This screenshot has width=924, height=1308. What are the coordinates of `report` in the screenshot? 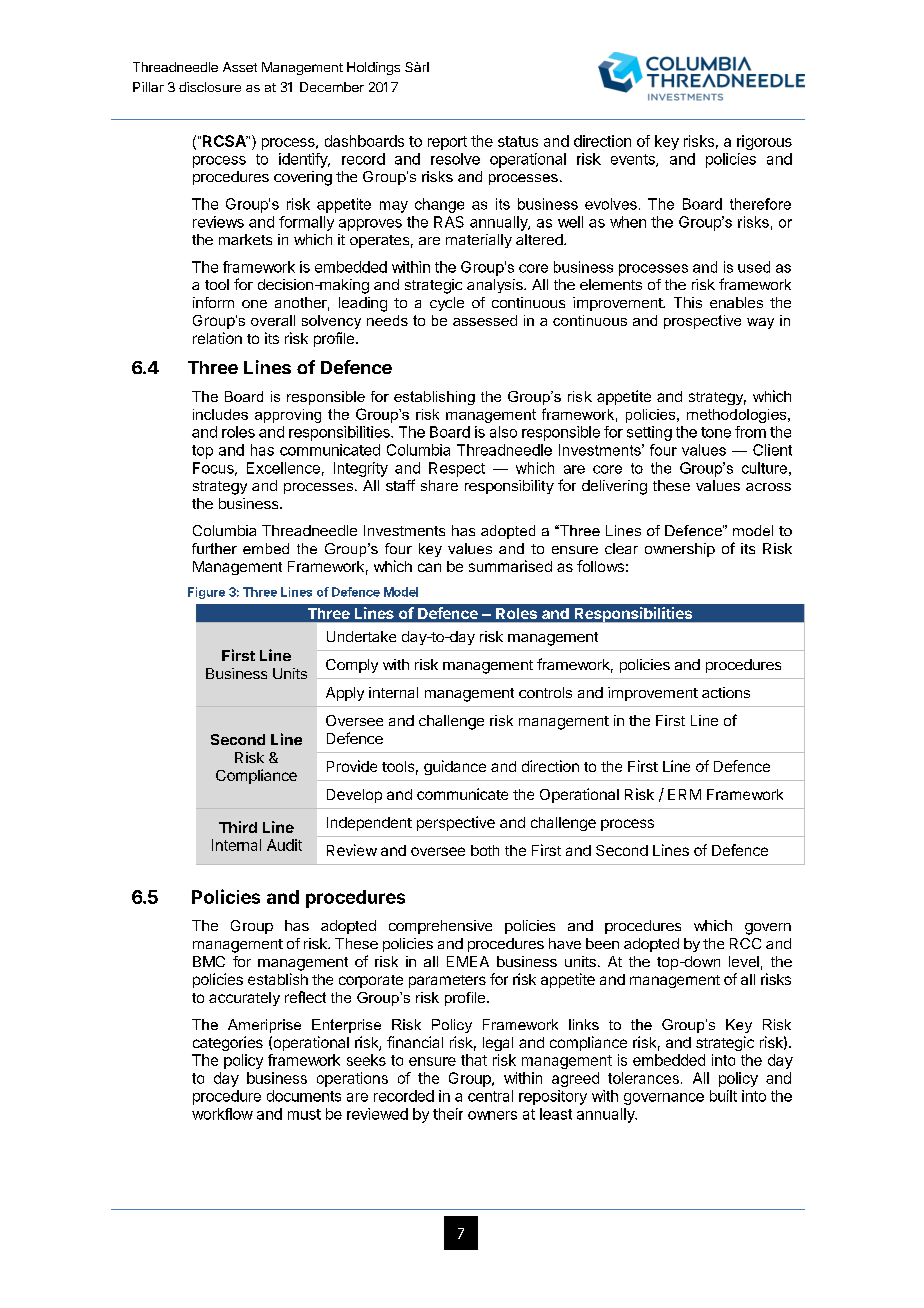 It's located at (447, 143).
